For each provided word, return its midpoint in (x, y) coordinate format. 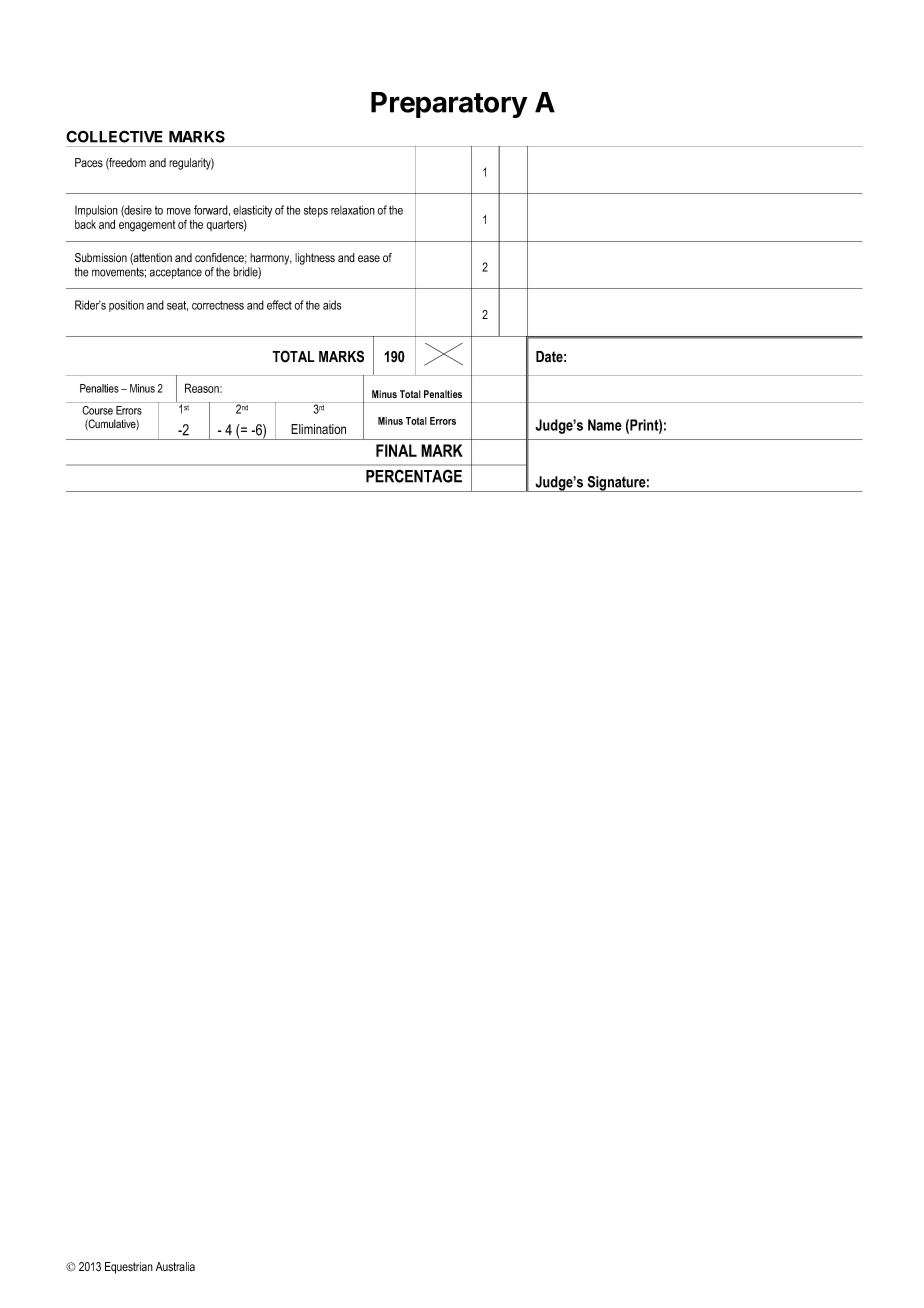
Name (605, 425)
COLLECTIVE (114, 136)
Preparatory (449, 105)
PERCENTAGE (414, 476)
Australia (175, 1266)
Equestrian (129, 1268)
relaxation (353, 210)
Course (97, 410)
